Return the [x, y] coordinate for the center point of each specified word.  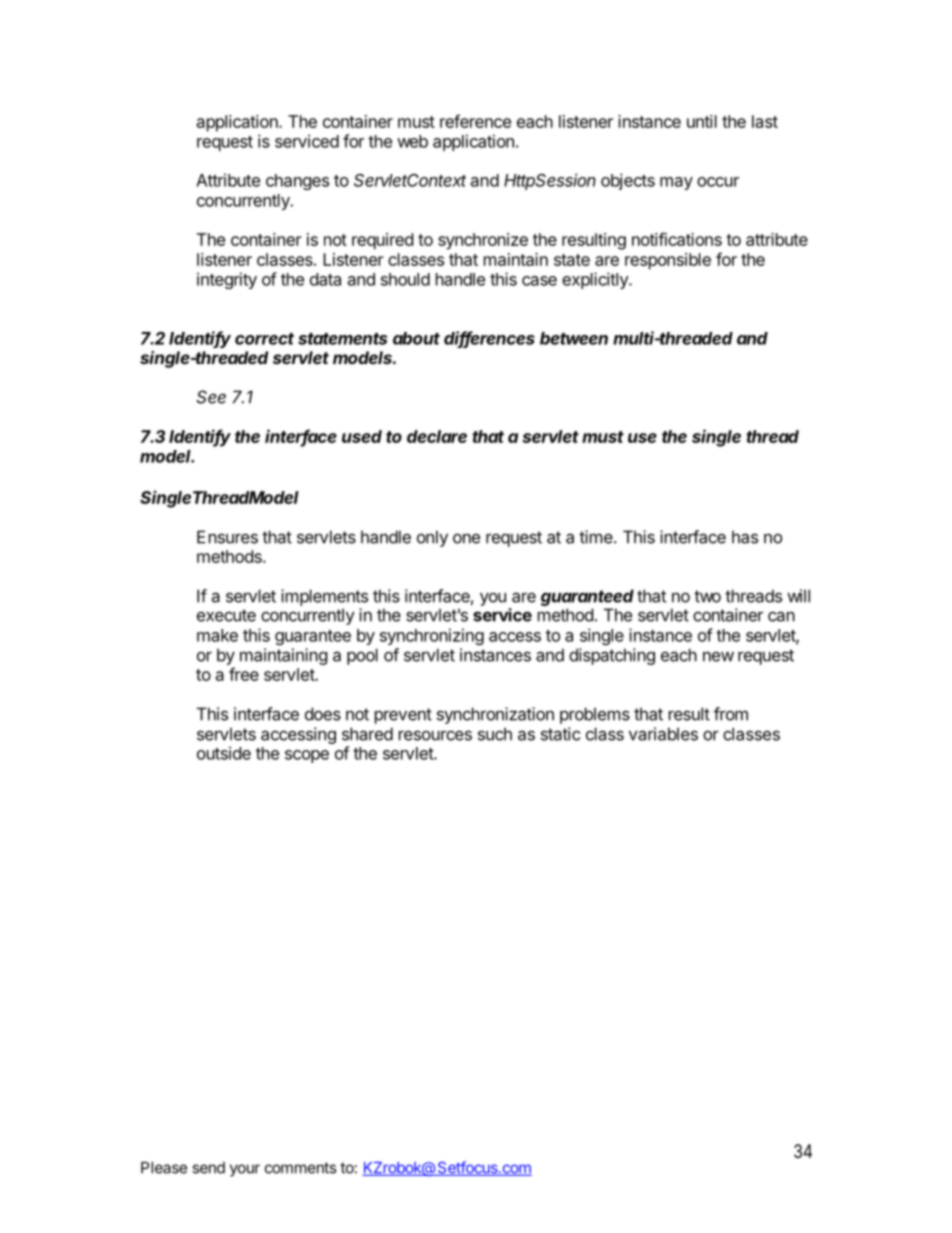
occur [718, 182]
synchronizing [432, 636]
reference [475, 121]
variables [663, 734]
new [718, 656]
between [574, 338]
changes [297, 182]
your [245, 1170]
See [211, 397]
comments [300, 1168]
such [495, 734]
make [217, 635]
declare [437, 436]
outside [224, 753]
